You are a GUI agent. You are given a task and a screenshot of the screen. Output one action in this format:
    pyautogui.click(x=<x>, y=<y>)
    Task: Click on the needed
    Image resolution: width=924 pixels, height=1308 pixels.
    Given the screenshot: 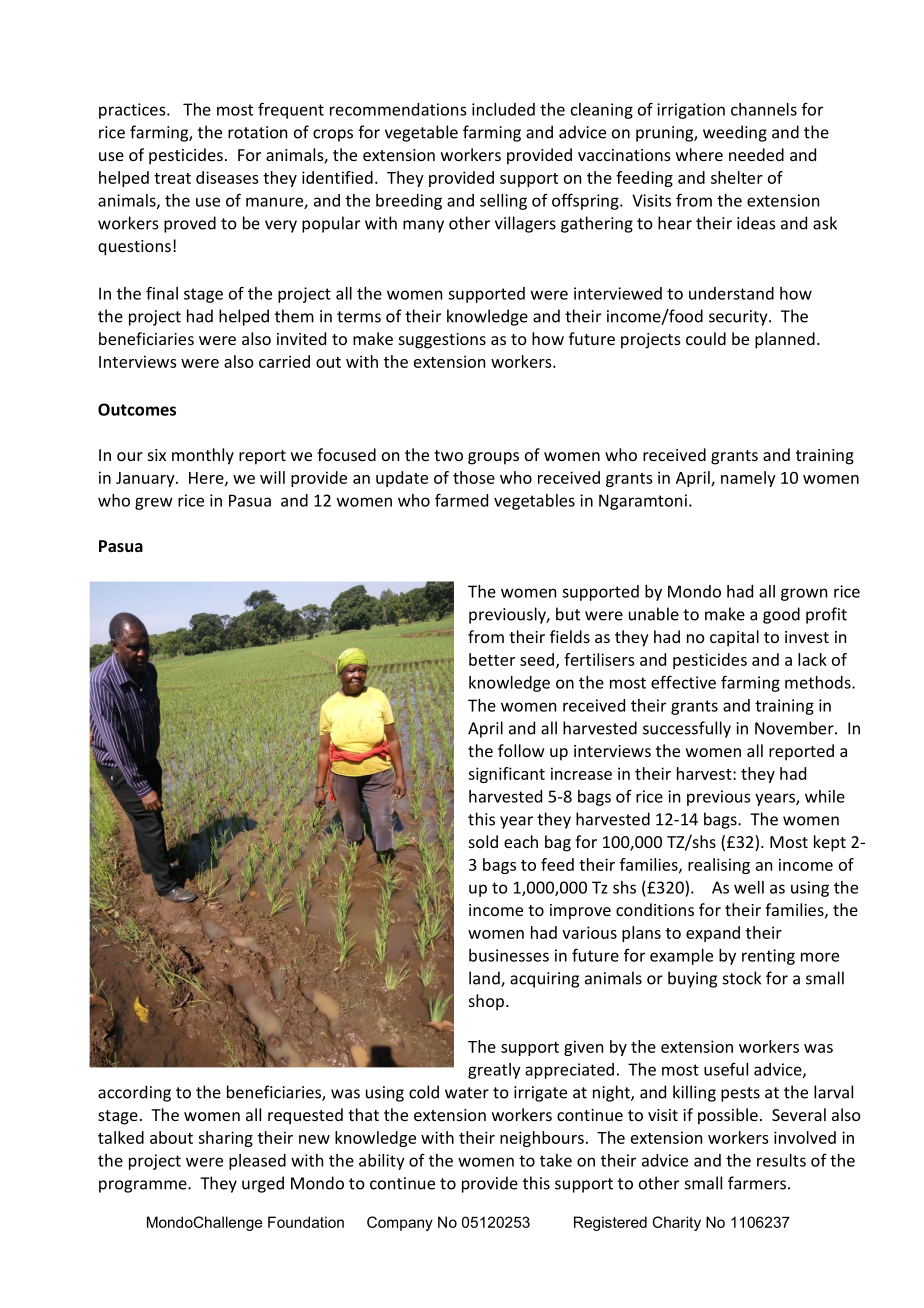 What is the action you would take?
    pyautogui.click(x=756, y=154)
